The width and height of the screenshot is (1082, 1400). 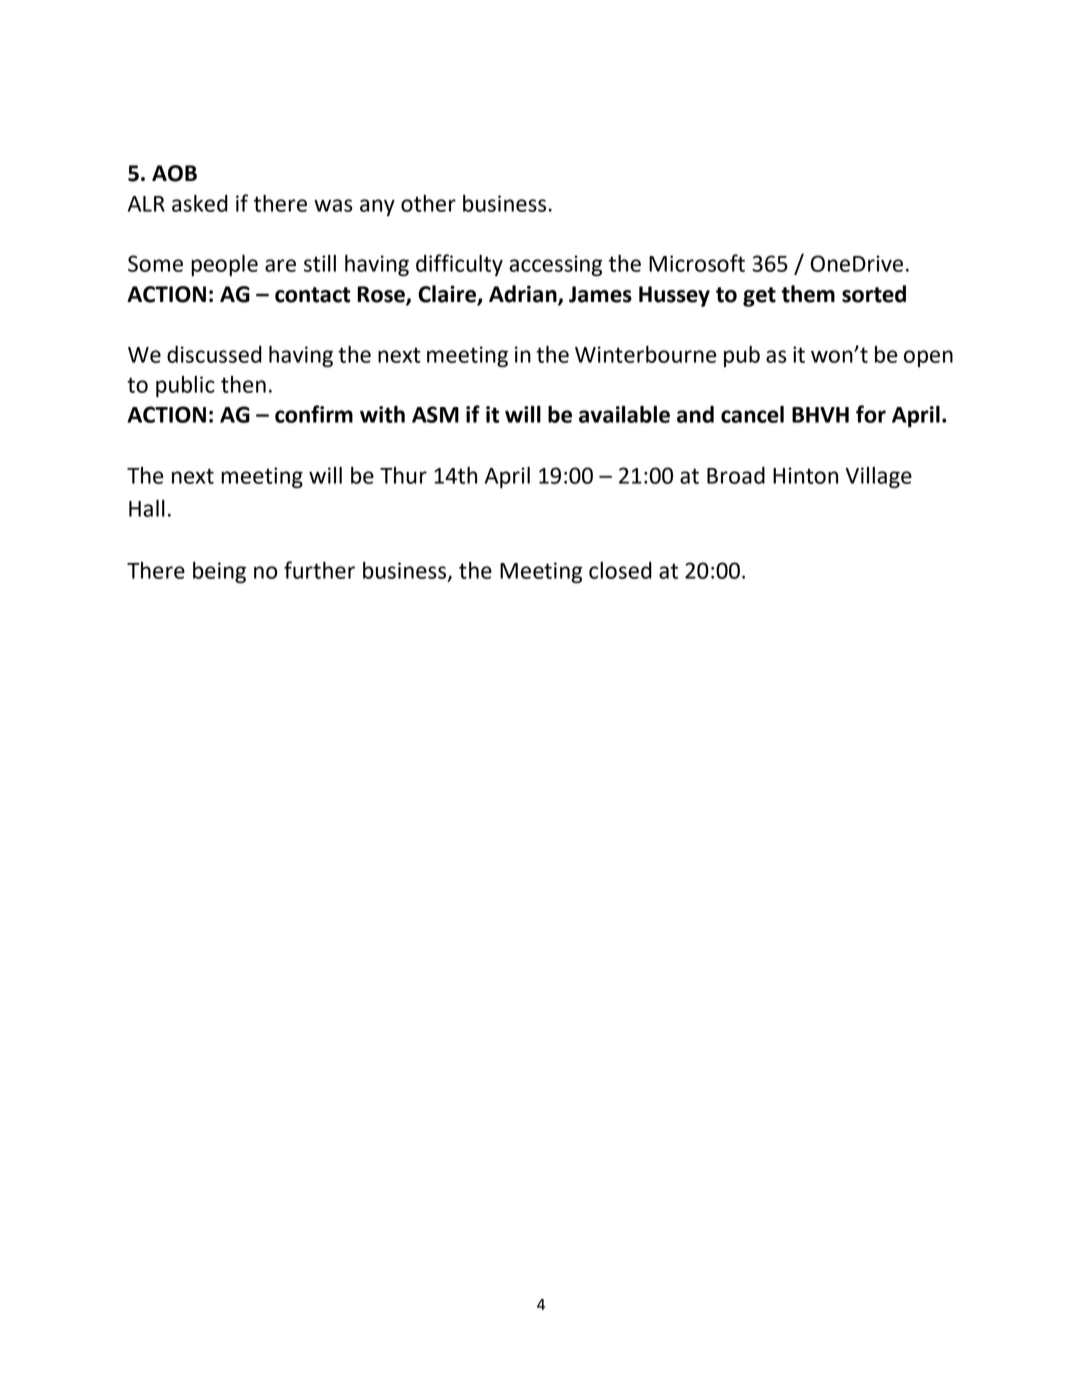 What do you see at coordinates (428, 203) in the screenshot?
I see `other` at bounding box center [428, 203].
